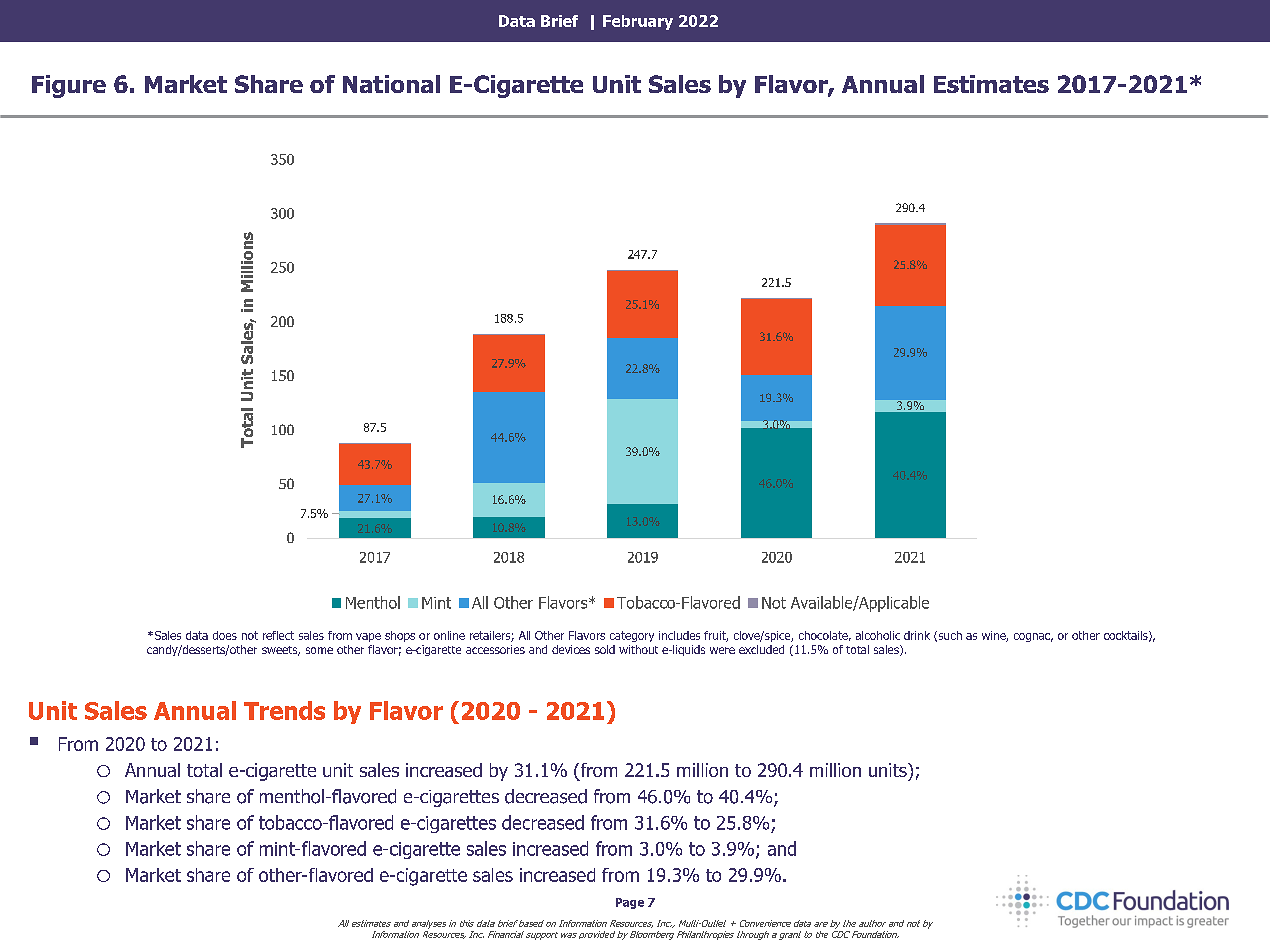  What do you see at coordinates (761, 649) in the document?
I see `excluded` at bounding box center [761, 649].
